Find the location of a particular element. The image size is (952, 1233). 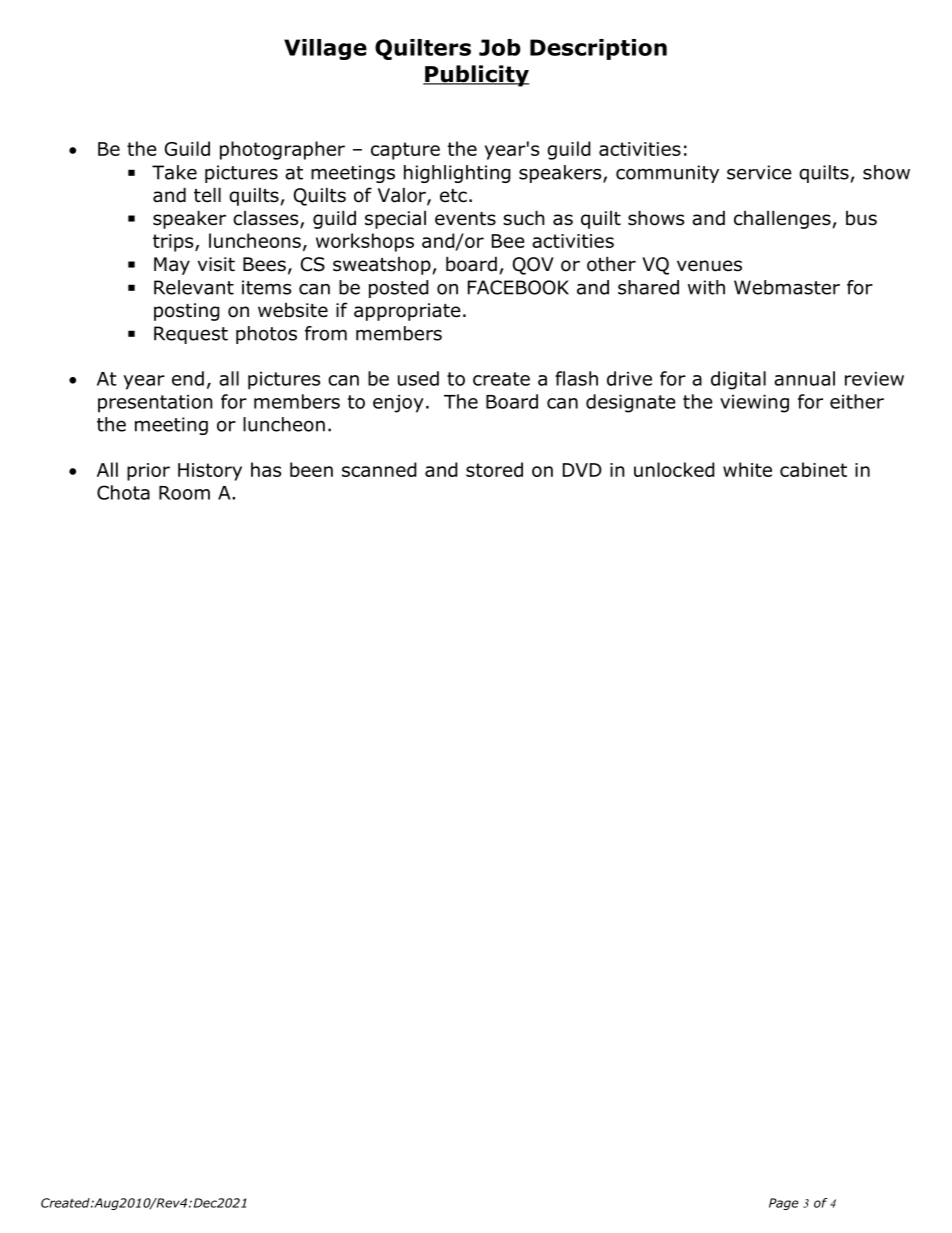

has is located at coordinates (266, 469).
